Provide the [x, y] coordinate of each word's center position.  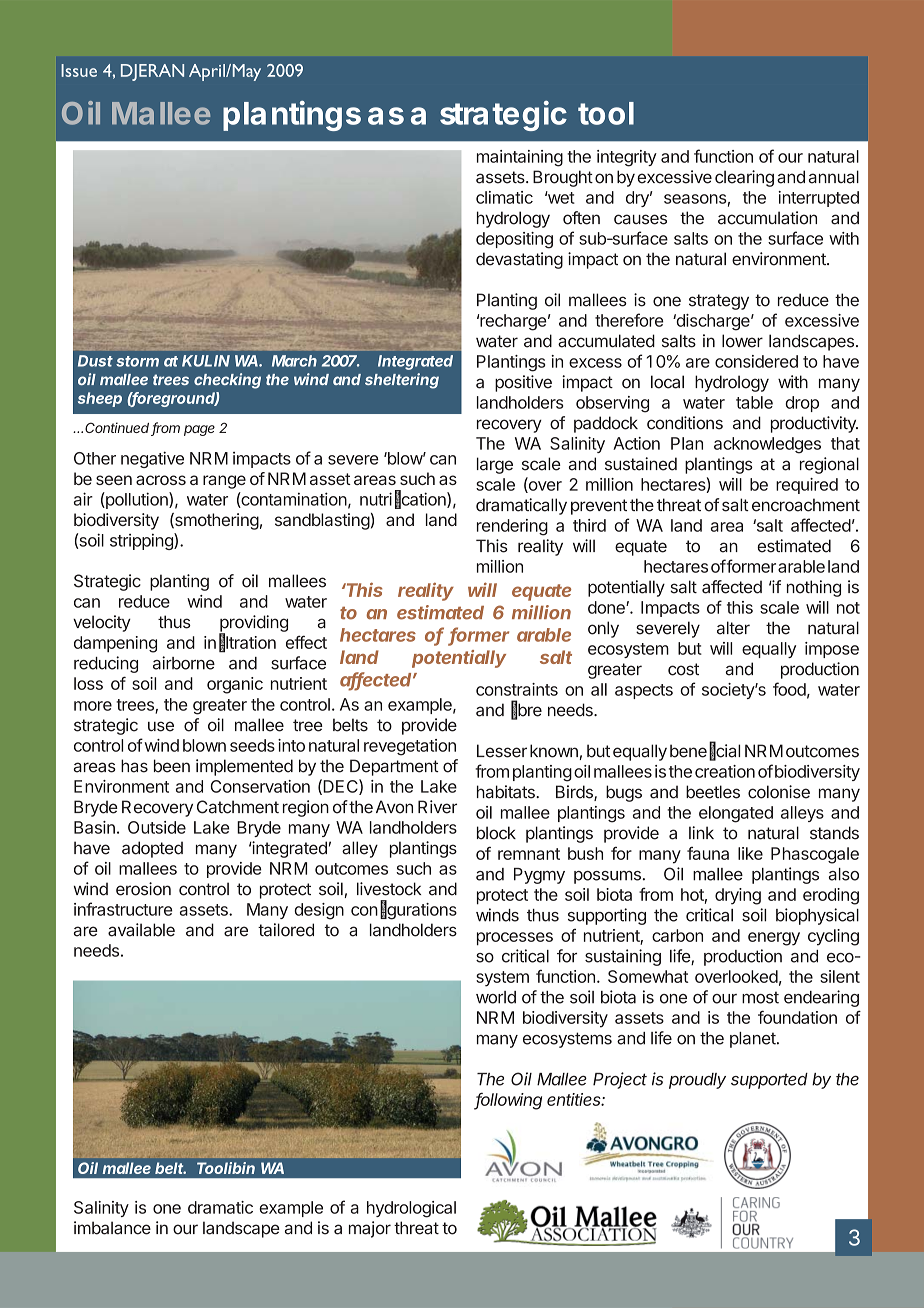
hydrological [411, 1209]
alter [733, 628]
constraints [517, 689]
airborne [184, 663]
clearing [744, 178]
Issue [79, 70]
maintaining [520, 158]
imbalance [112, 1228]
